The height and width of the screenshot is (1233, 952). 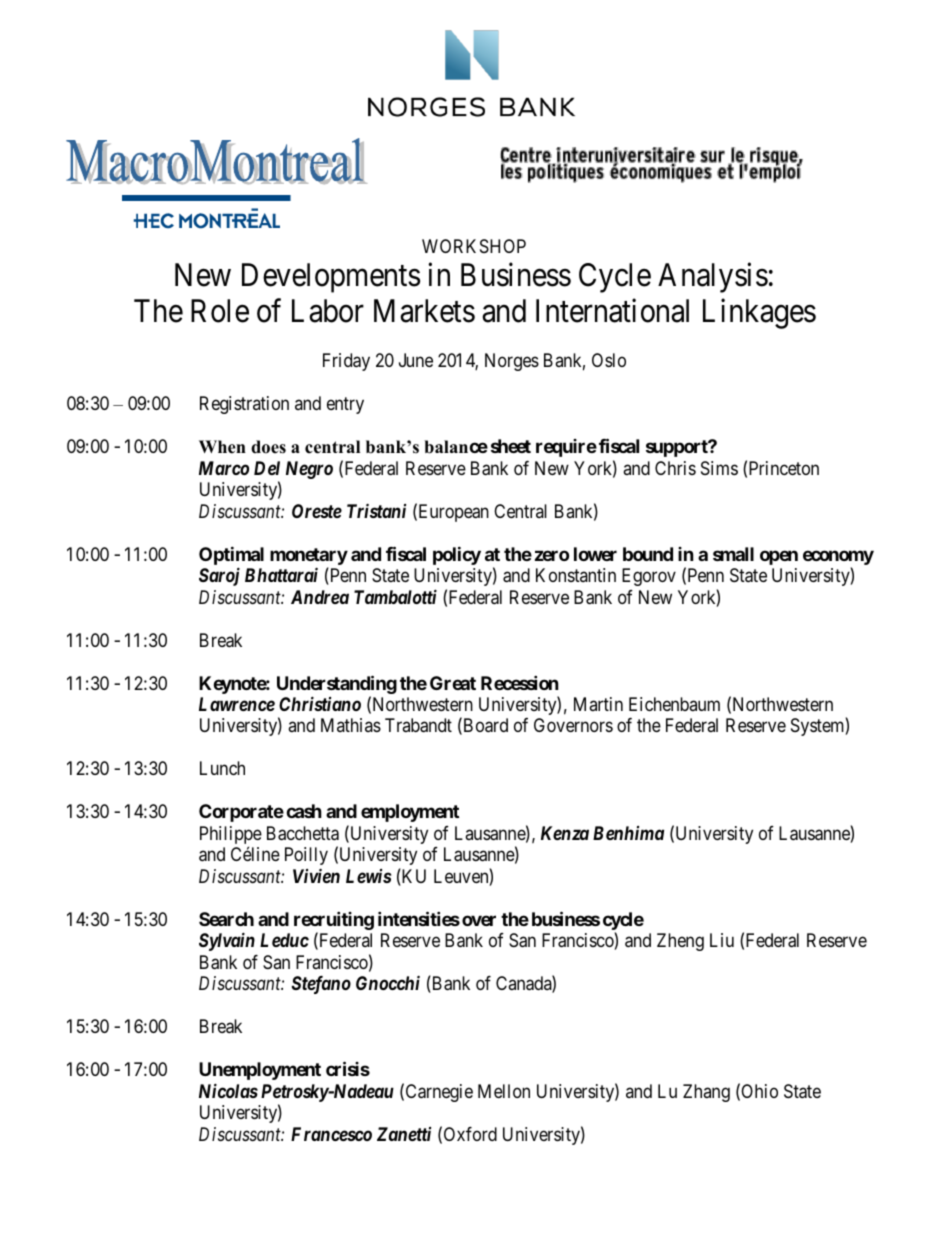 I want to click on International, so click(x=612, y=311).
